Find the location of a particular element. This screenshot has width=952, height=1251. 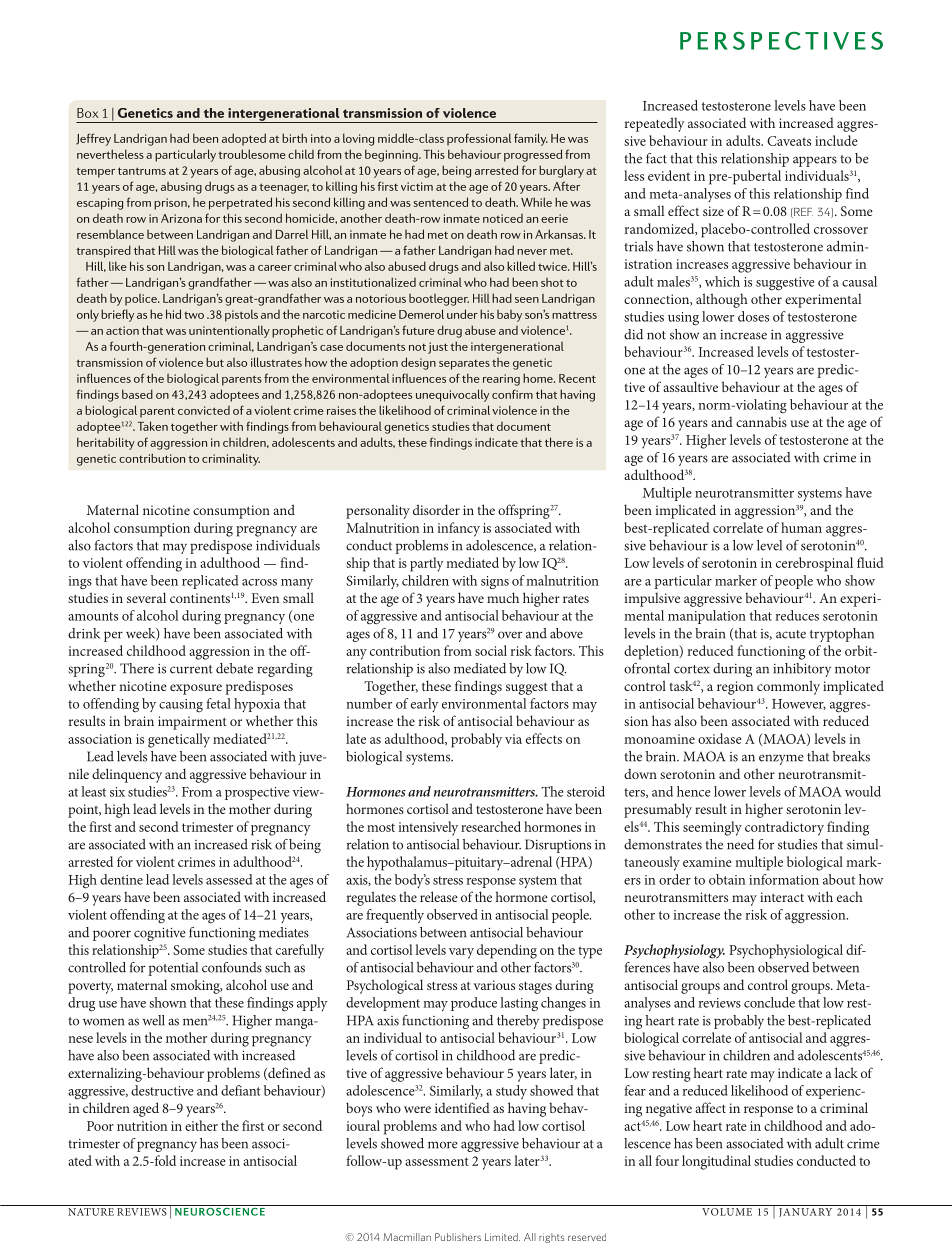

human is located at coordinates (801, 527).
